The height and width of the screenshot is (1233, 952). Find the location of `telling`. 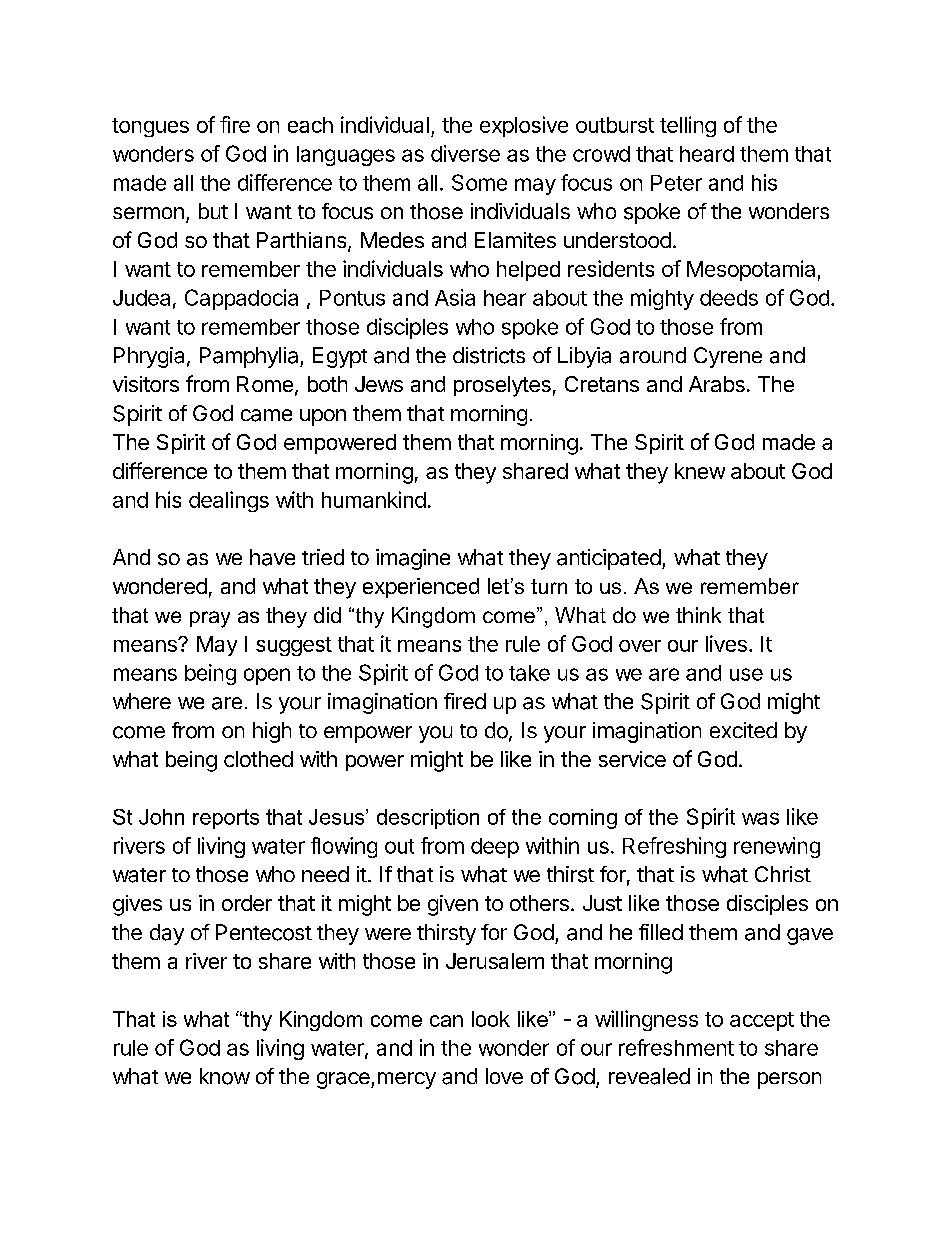

telling is located at coordinates (688, 126).
